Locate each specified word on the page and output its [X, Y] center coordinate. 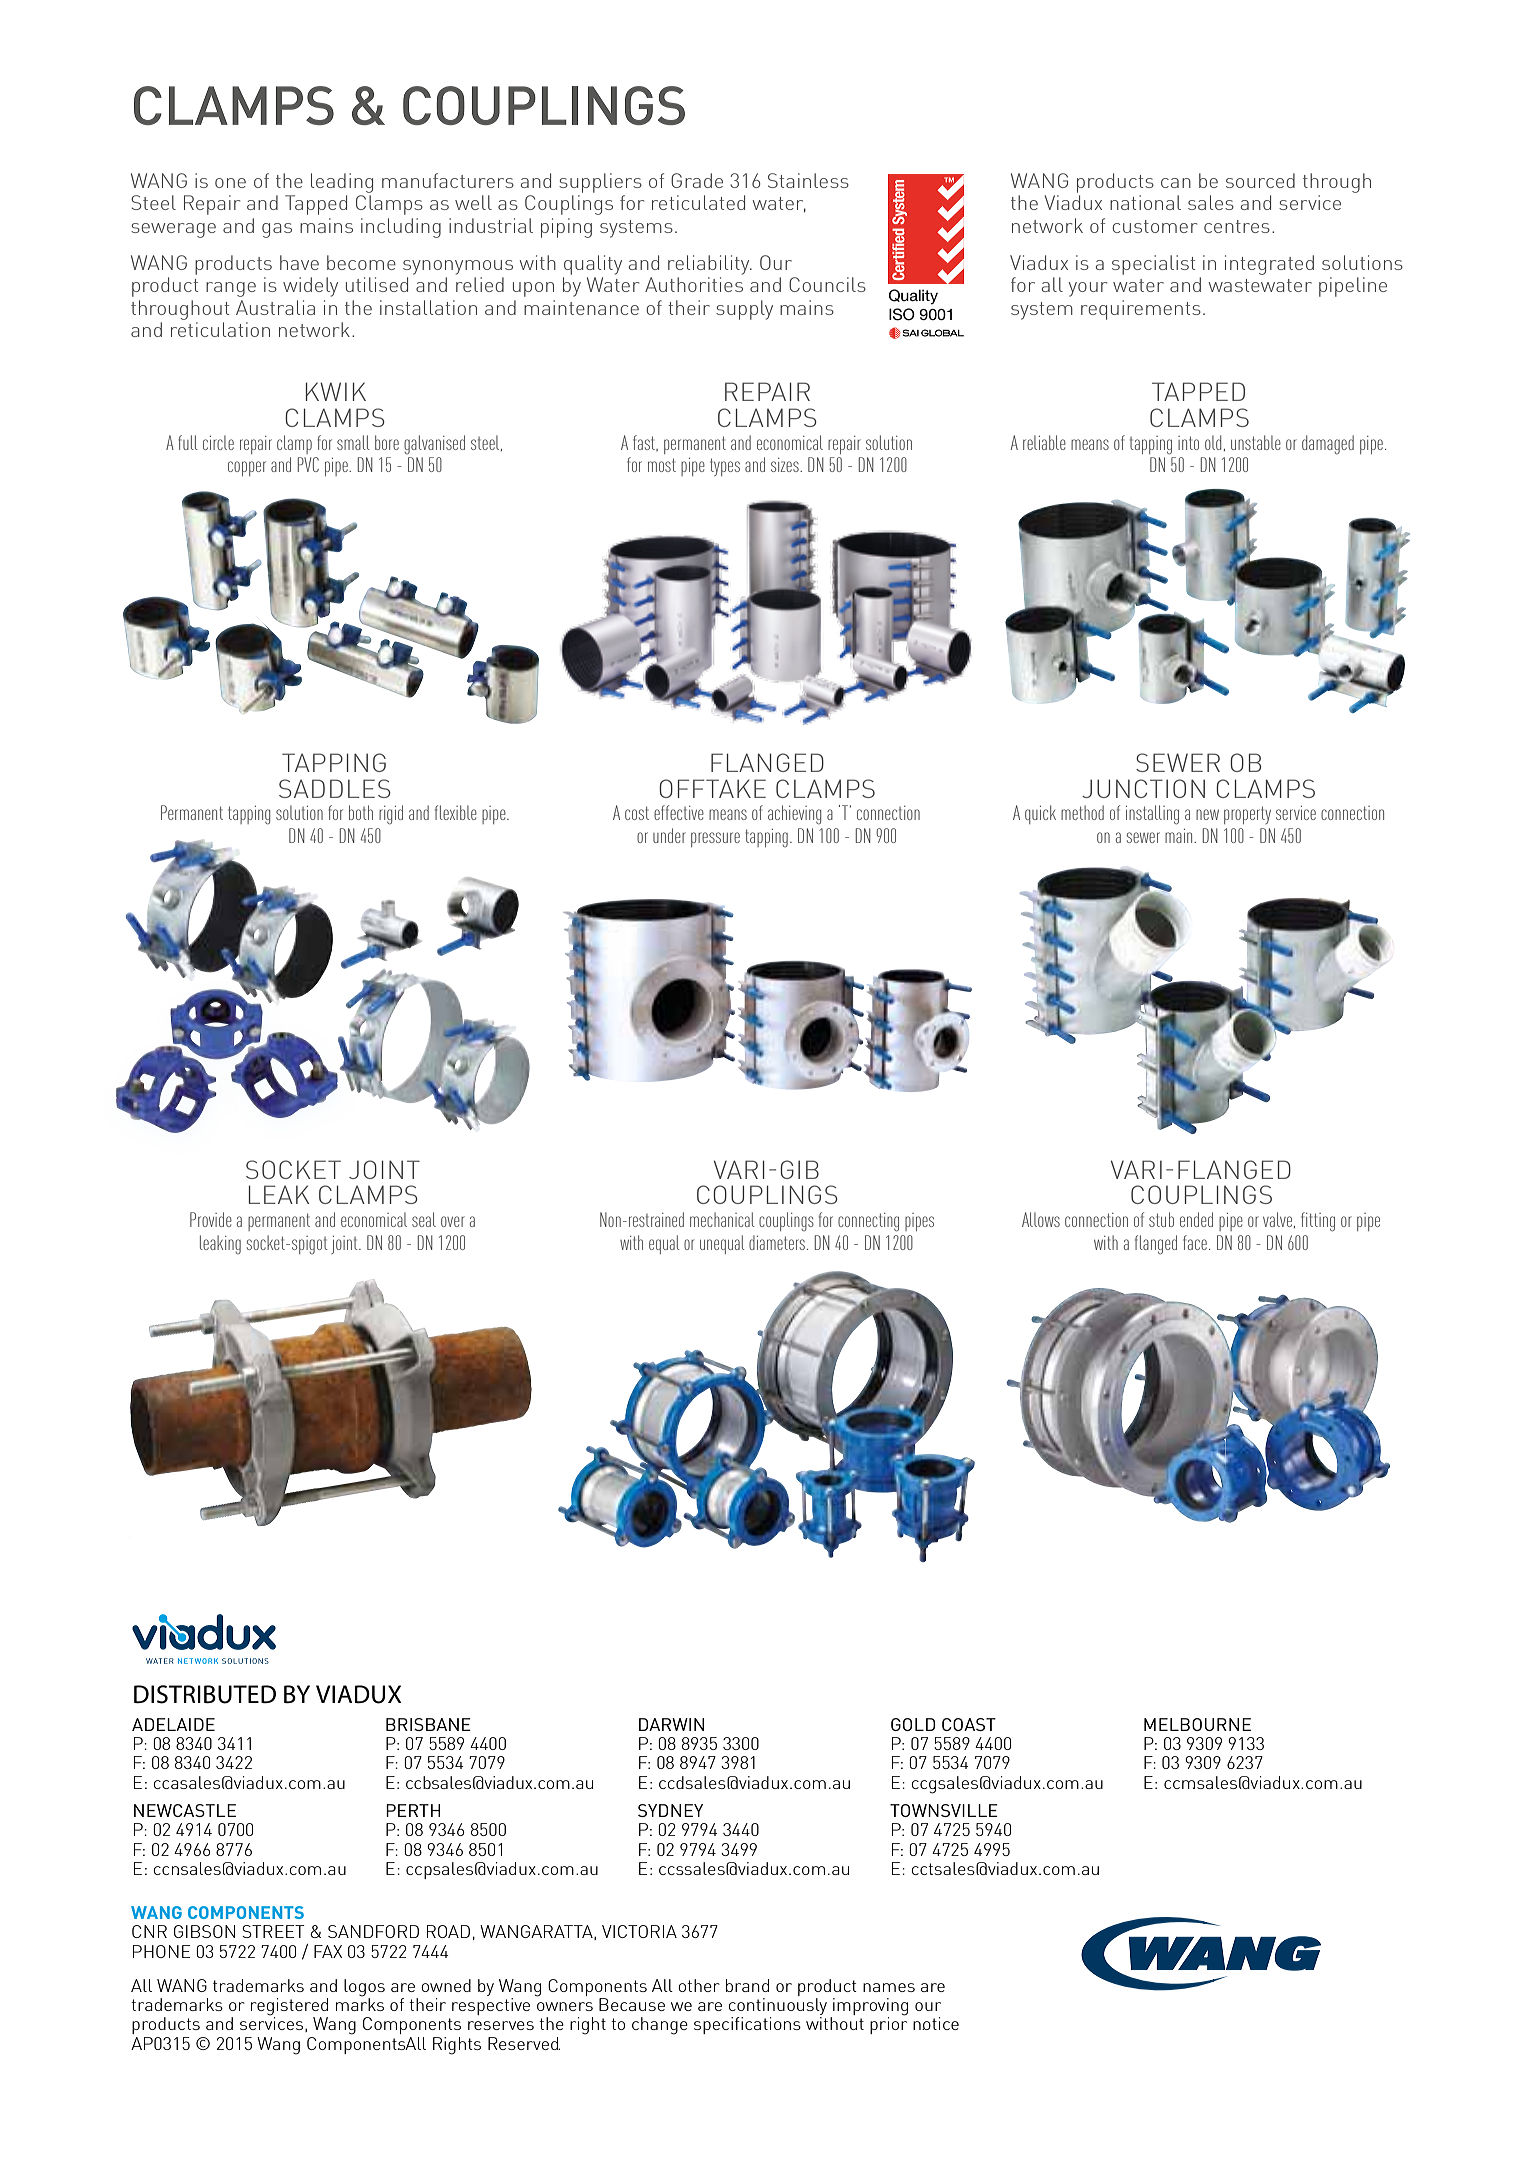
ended [1196, 1219]
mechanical [722, 1219]
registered [289, 2008]
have [299, 262]
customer [1154, 226]
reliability [710, 265]
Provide [211, 1219]
